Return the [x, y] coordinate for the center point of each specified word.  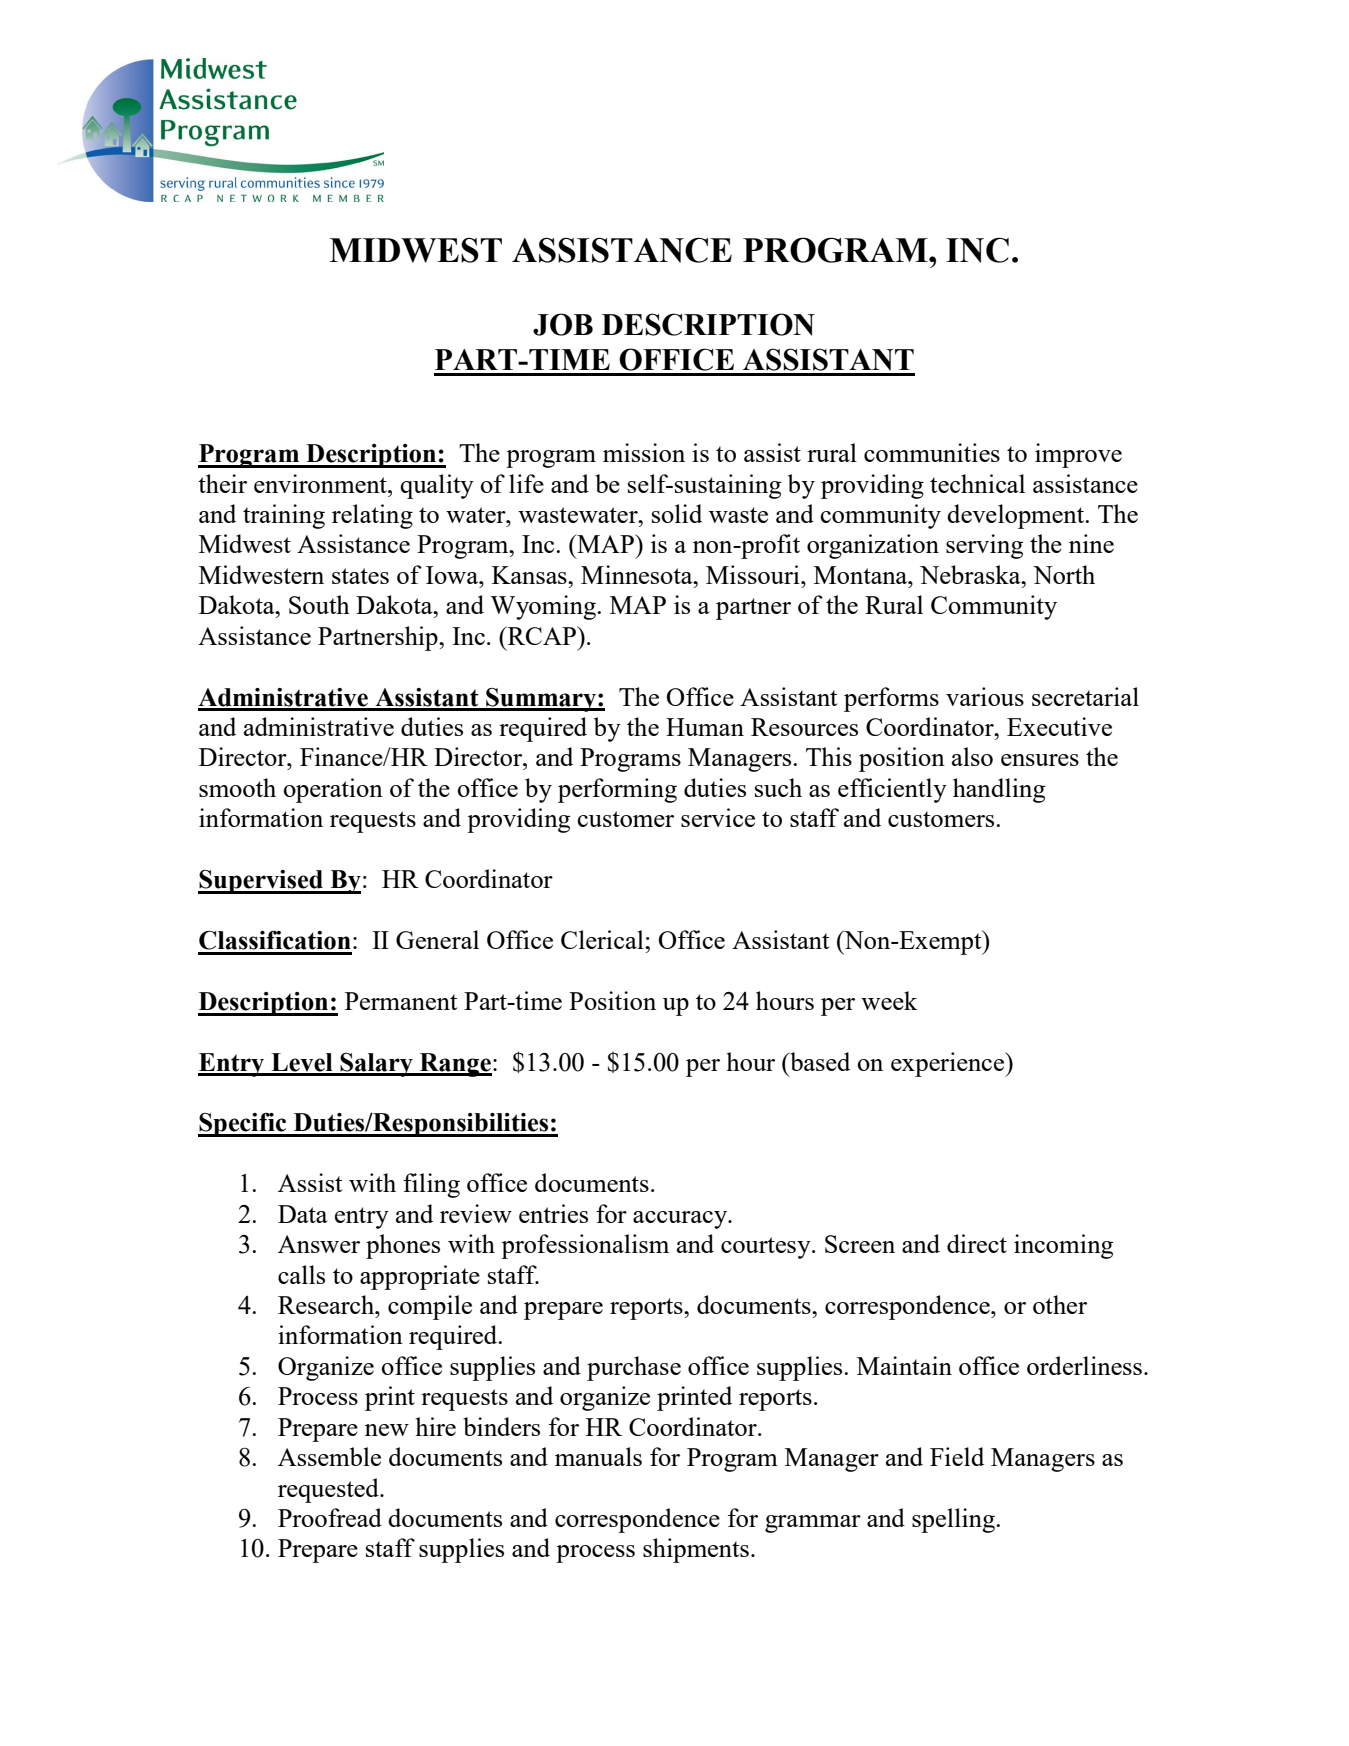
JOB [563, 324]
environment [321, 483]
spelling [954, 1520]
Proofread [330, 1517]
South [319, 604]
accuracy [681, 1220]
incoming [1063, 1246]
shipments [696, 1550]
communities [932, 452]
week [889, 1000]
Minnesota [638, 574]
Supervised [261, 882]
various [985, 696]
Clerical [603, 939]
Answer [319, 1244]
